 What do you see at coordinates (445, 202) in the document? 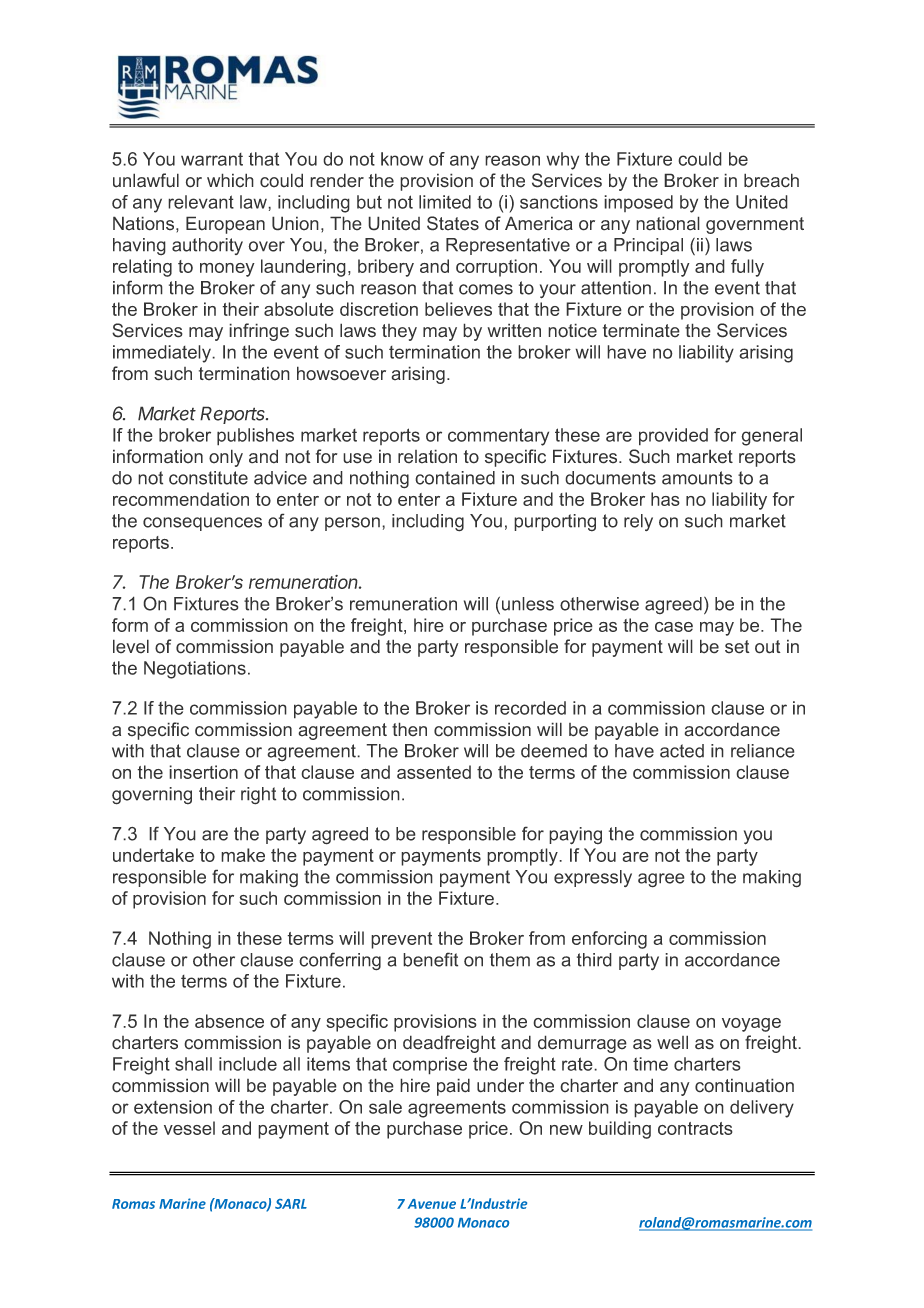
I see `limited` at bounding box center [445, 202].
